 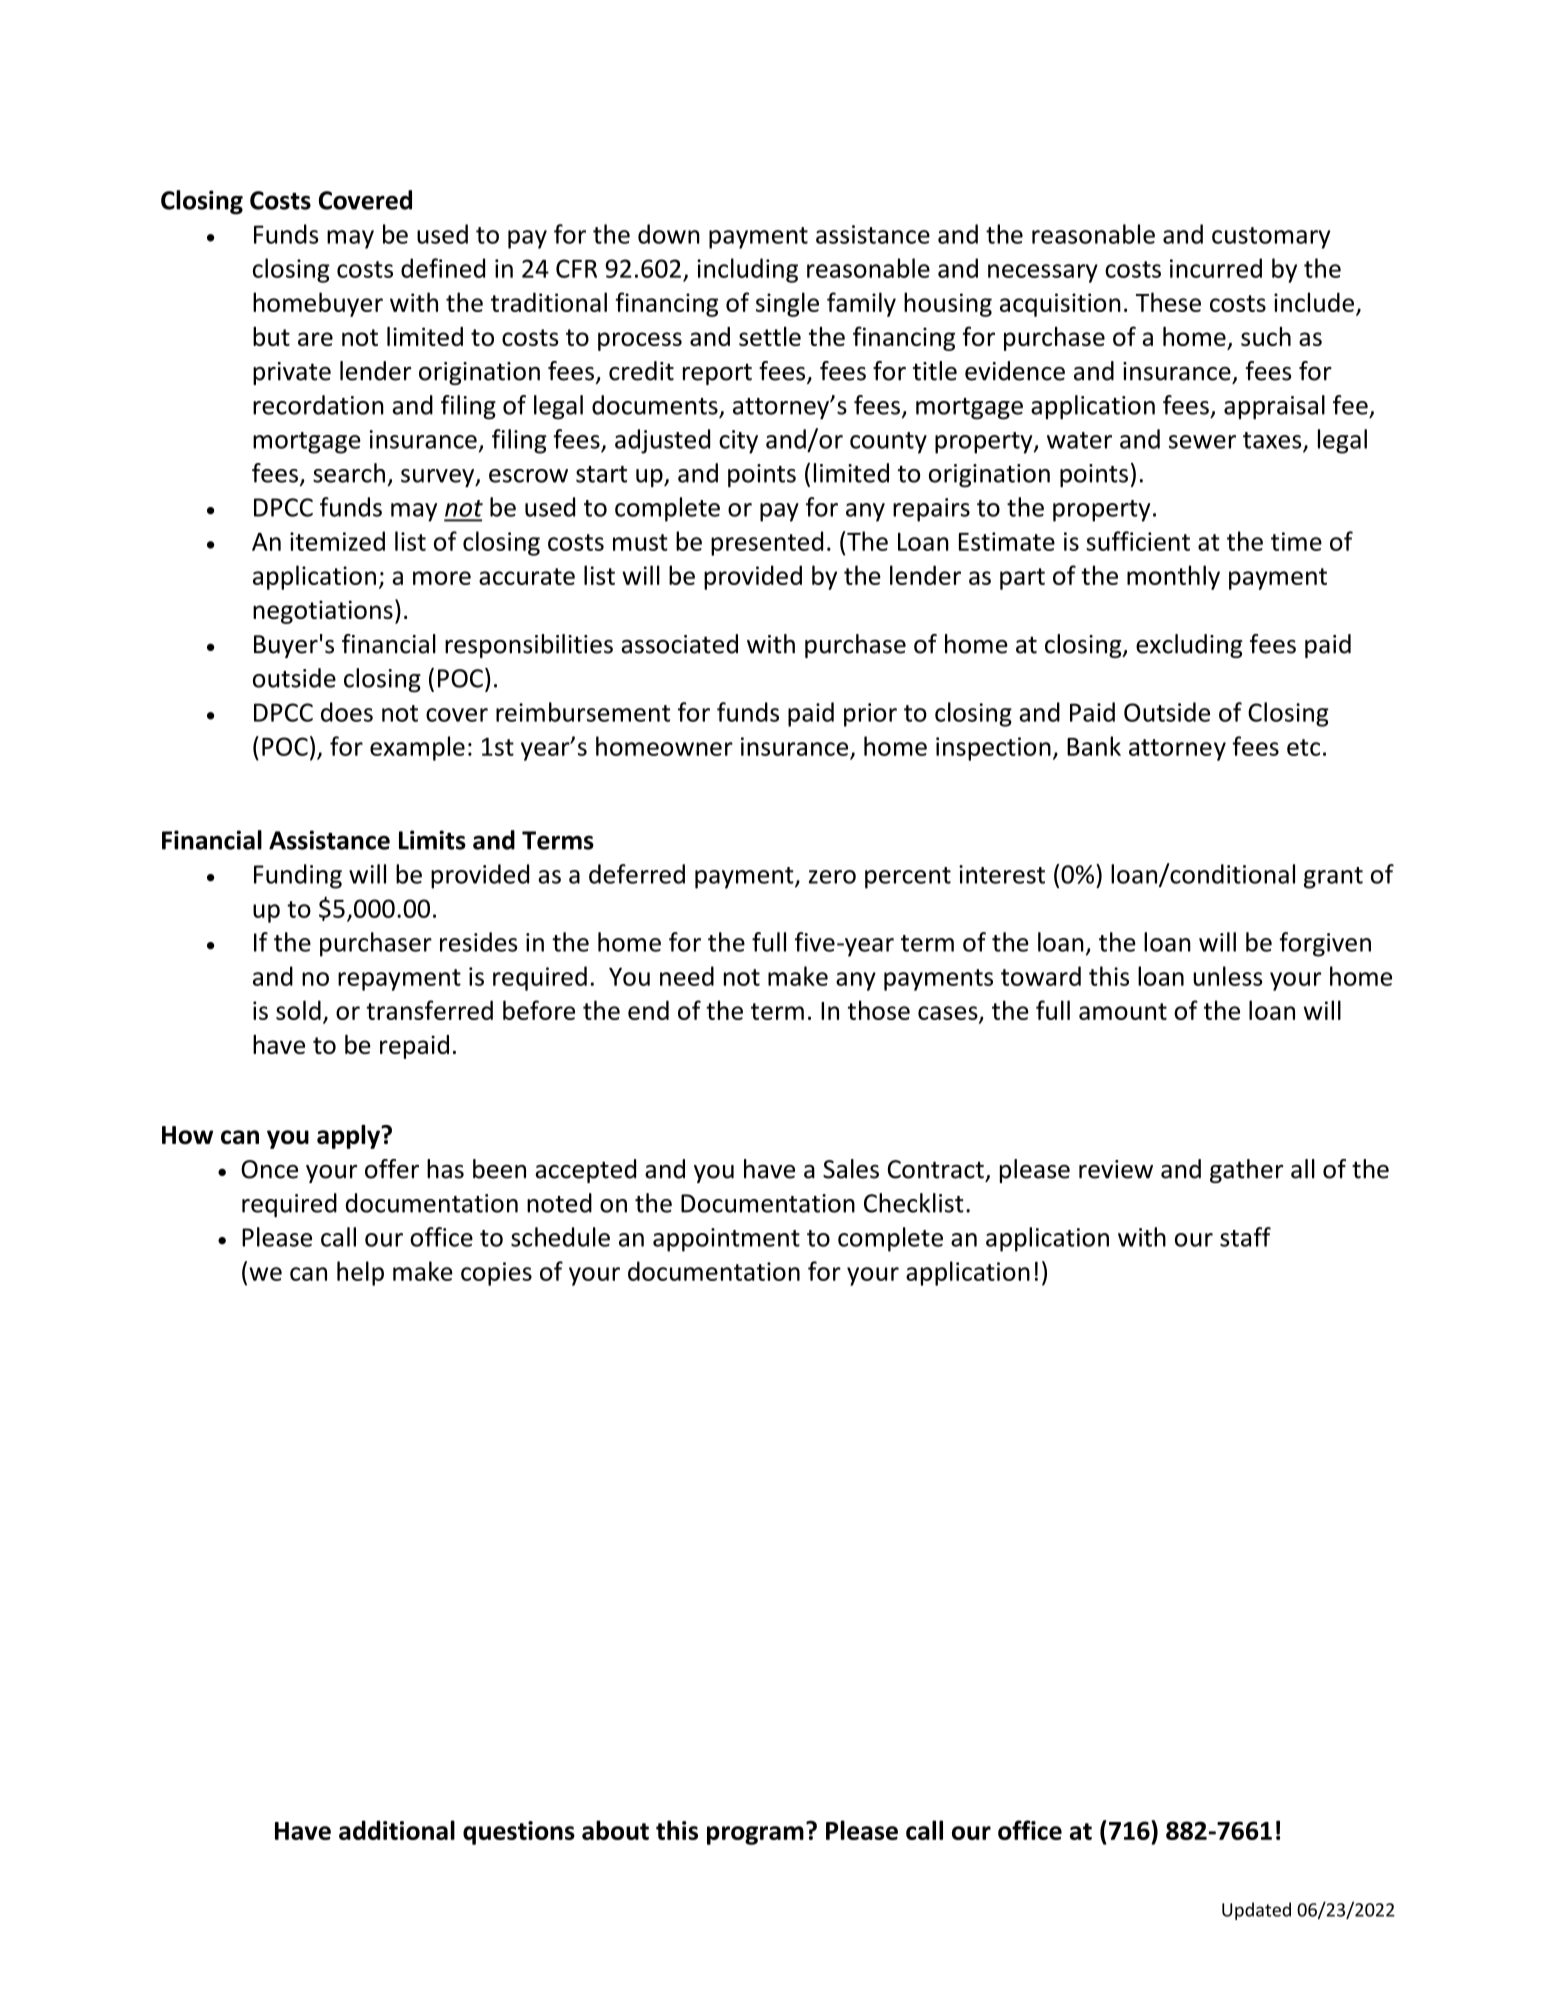 I want to click on staff, so click(x=1245, y=1237).
